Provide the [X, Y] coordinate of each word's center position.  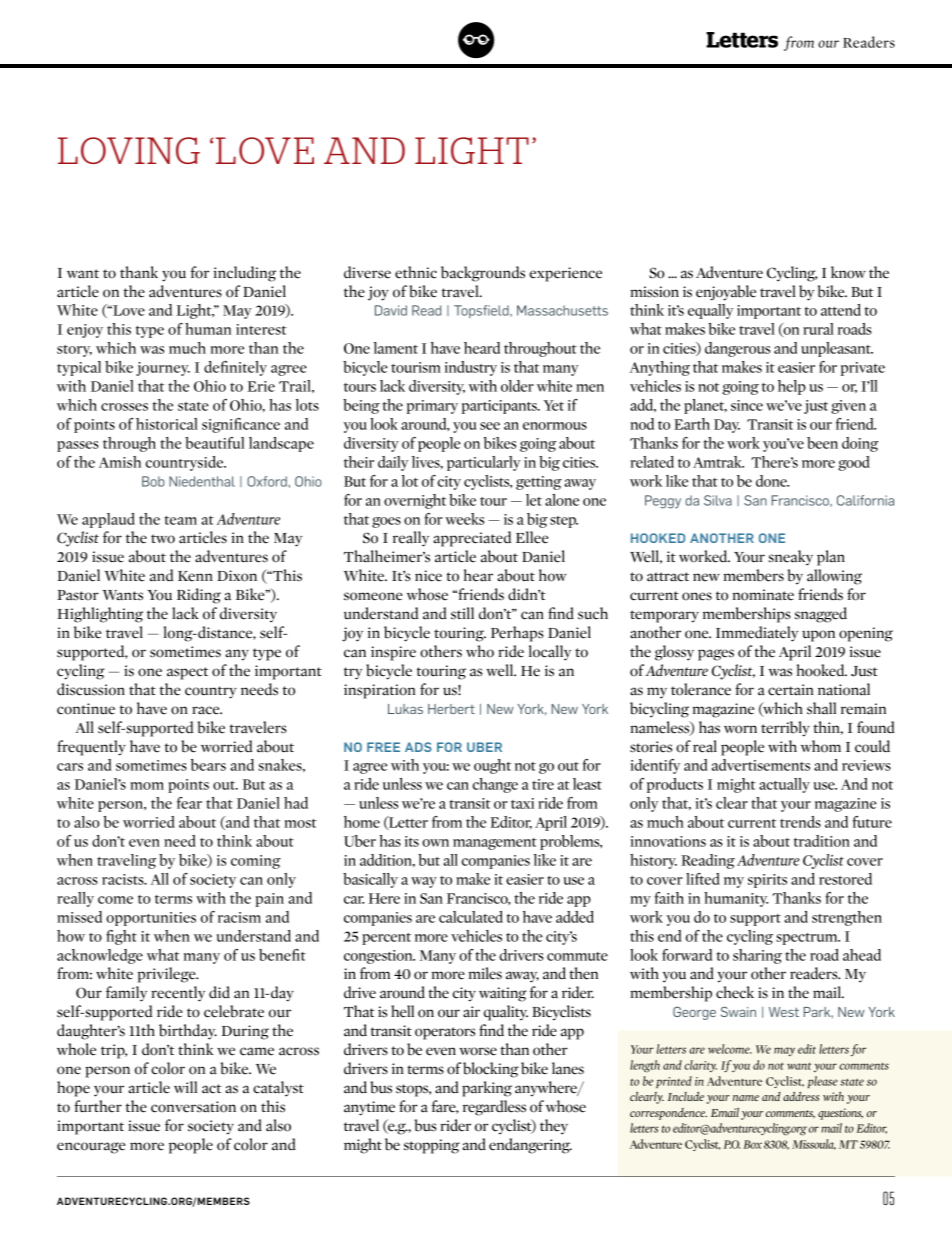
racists [124, 879]
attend [841, 310]
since [747, 405]
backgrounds [483, 274]
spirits [767, 881]
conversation [193, 1107]
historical [167, 424]
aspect [187, 673]
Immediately [757, 634]
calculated [471, 917]
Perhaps [517, 634]
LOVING [129, 150]
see [490, 426]
